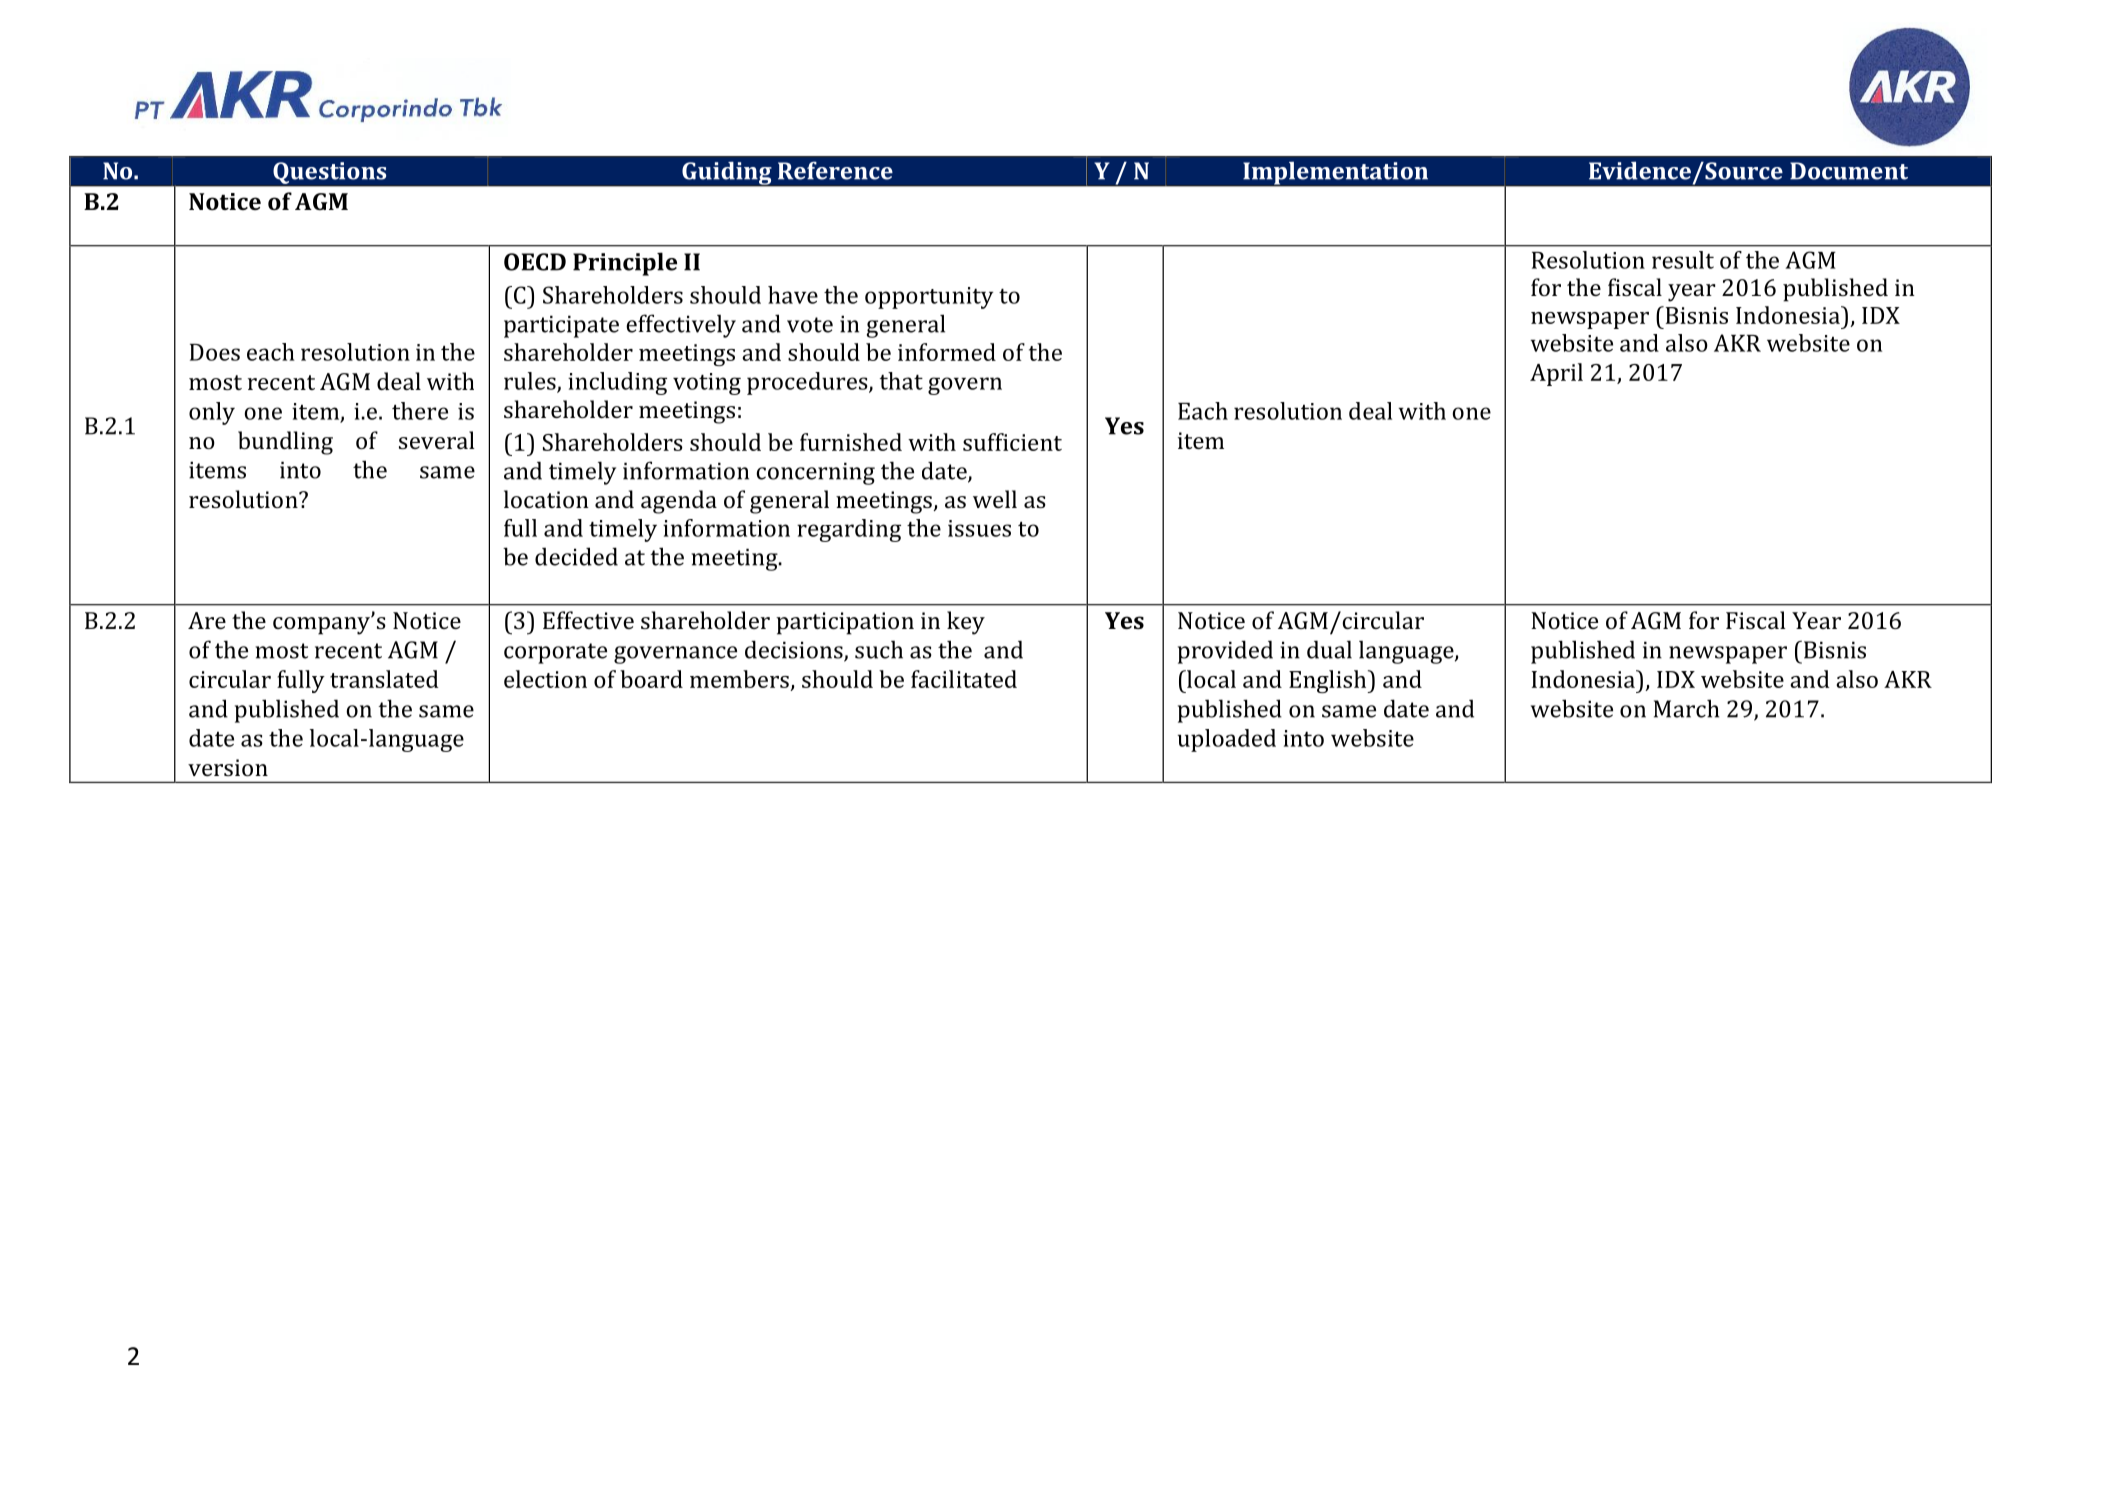  What do you see at coordinates (901, 381) in the image?
I see `that` at bounding box center [901, 381].
